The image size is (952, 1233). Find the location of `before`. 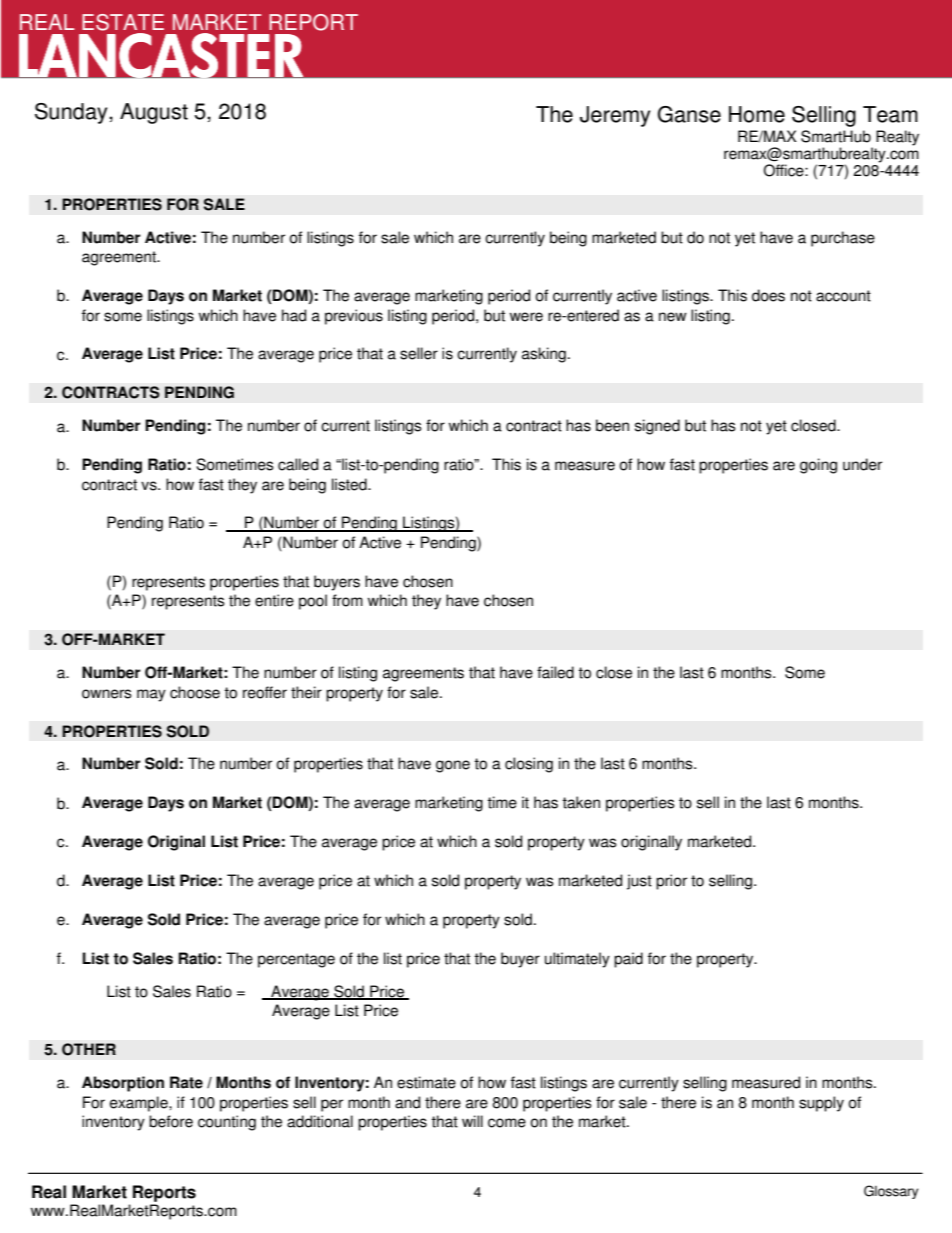

before is located at coordinates (171, 1121).
